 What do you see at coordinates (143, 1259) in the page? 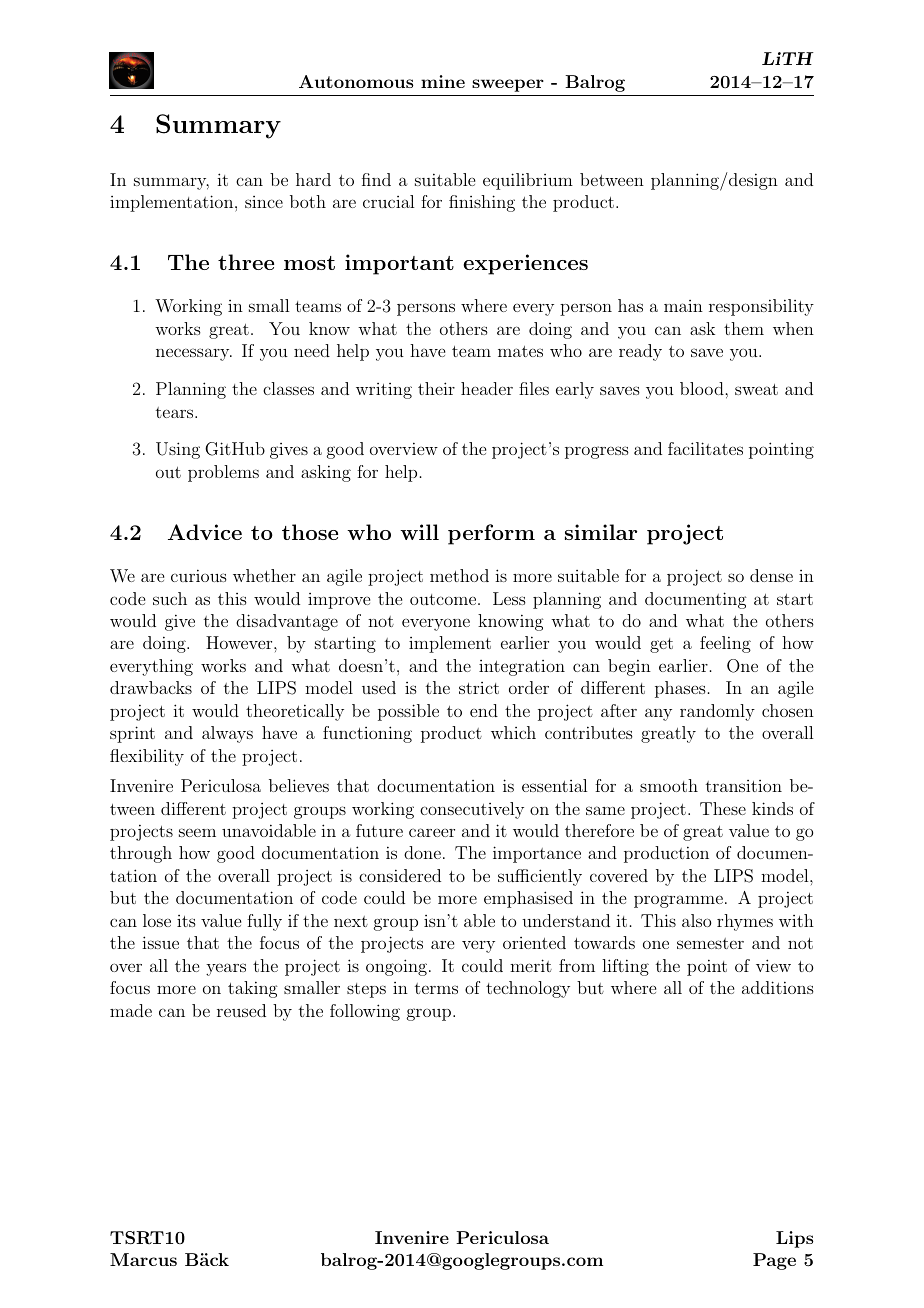
I see `Marcus` at bounding box center [143, 1259].
